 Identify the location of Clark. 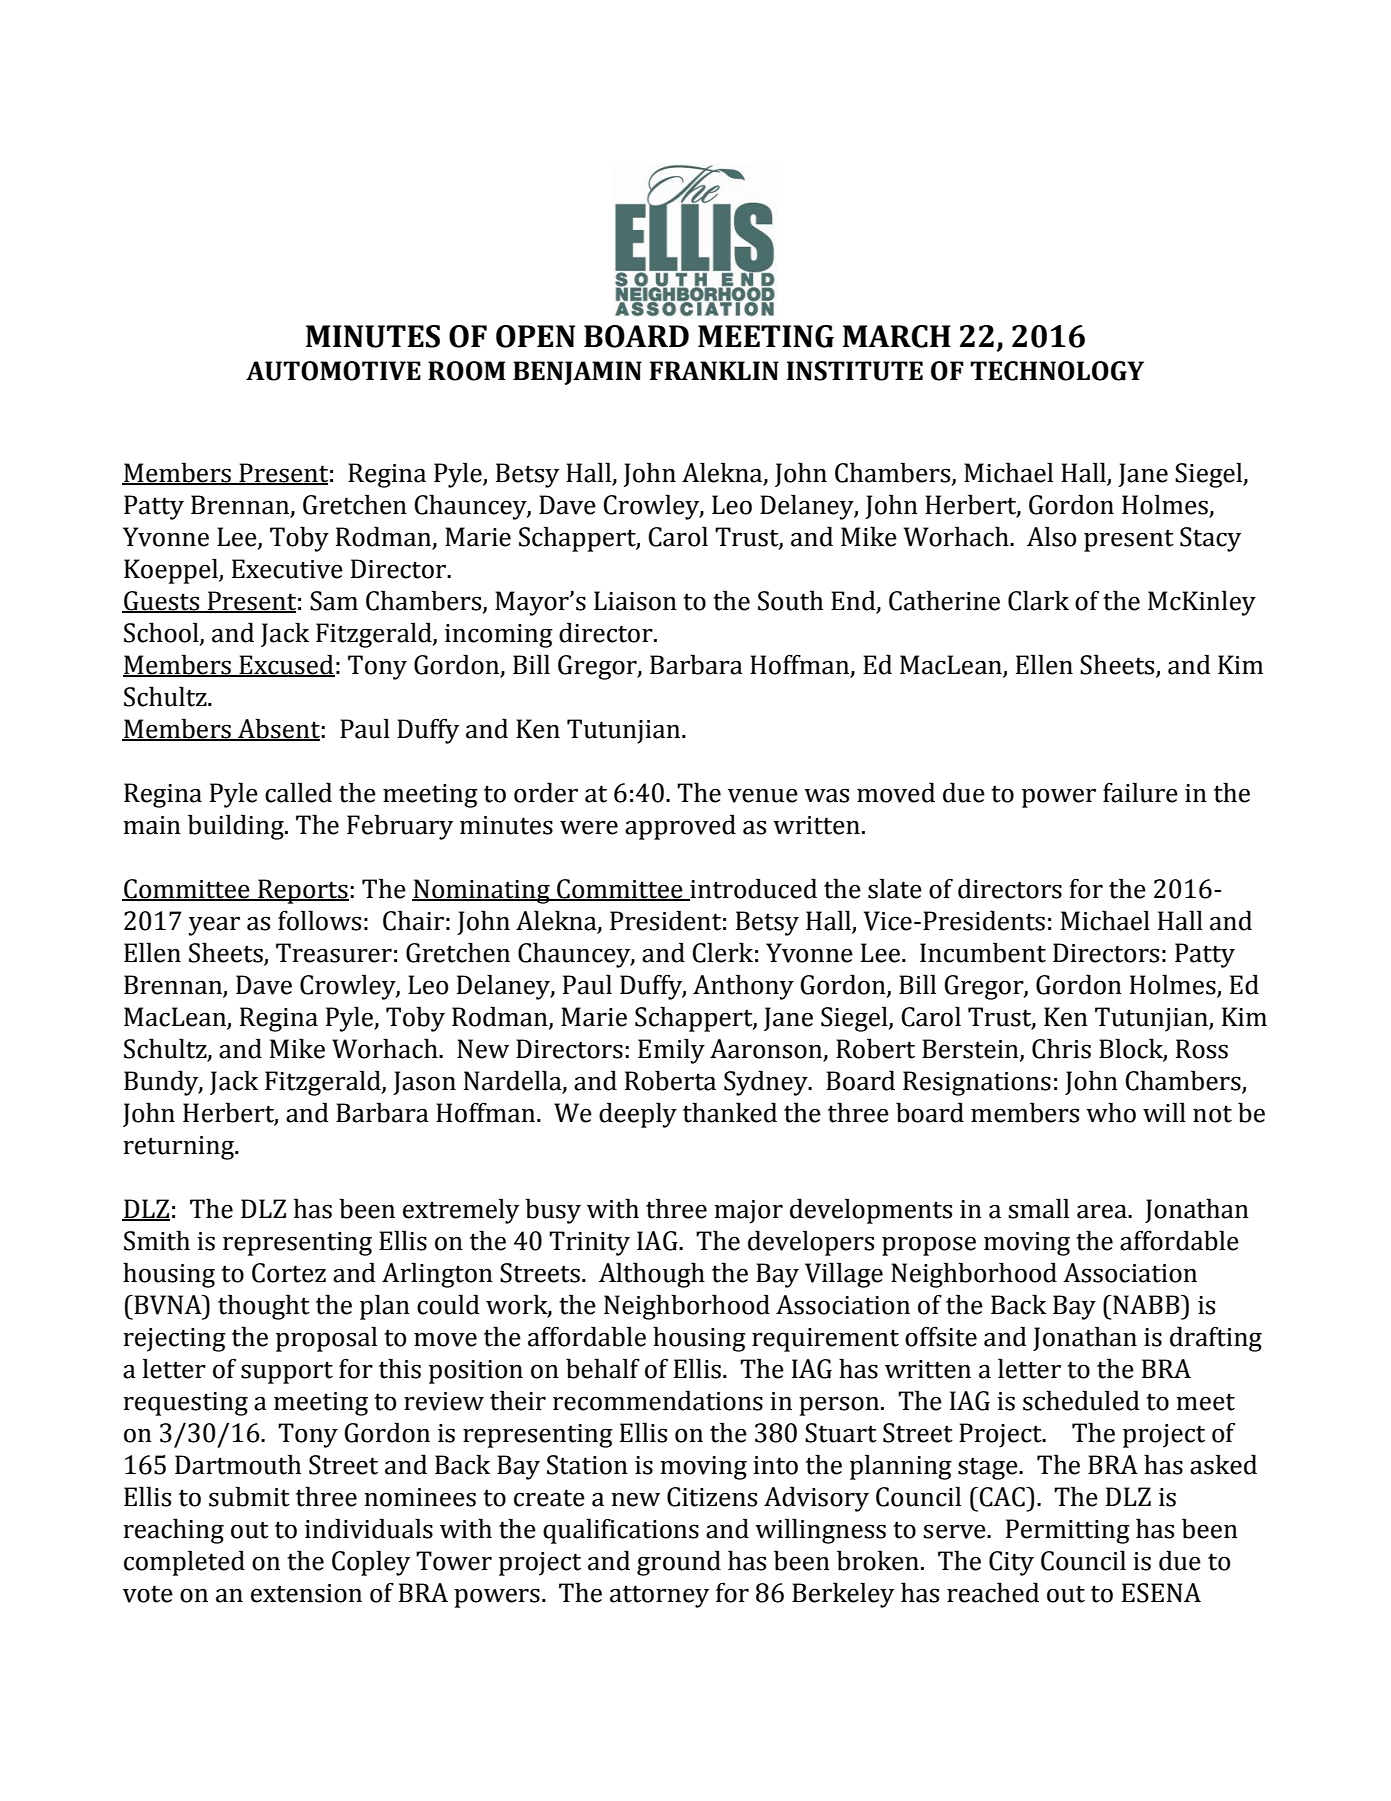
(1038, 600).
